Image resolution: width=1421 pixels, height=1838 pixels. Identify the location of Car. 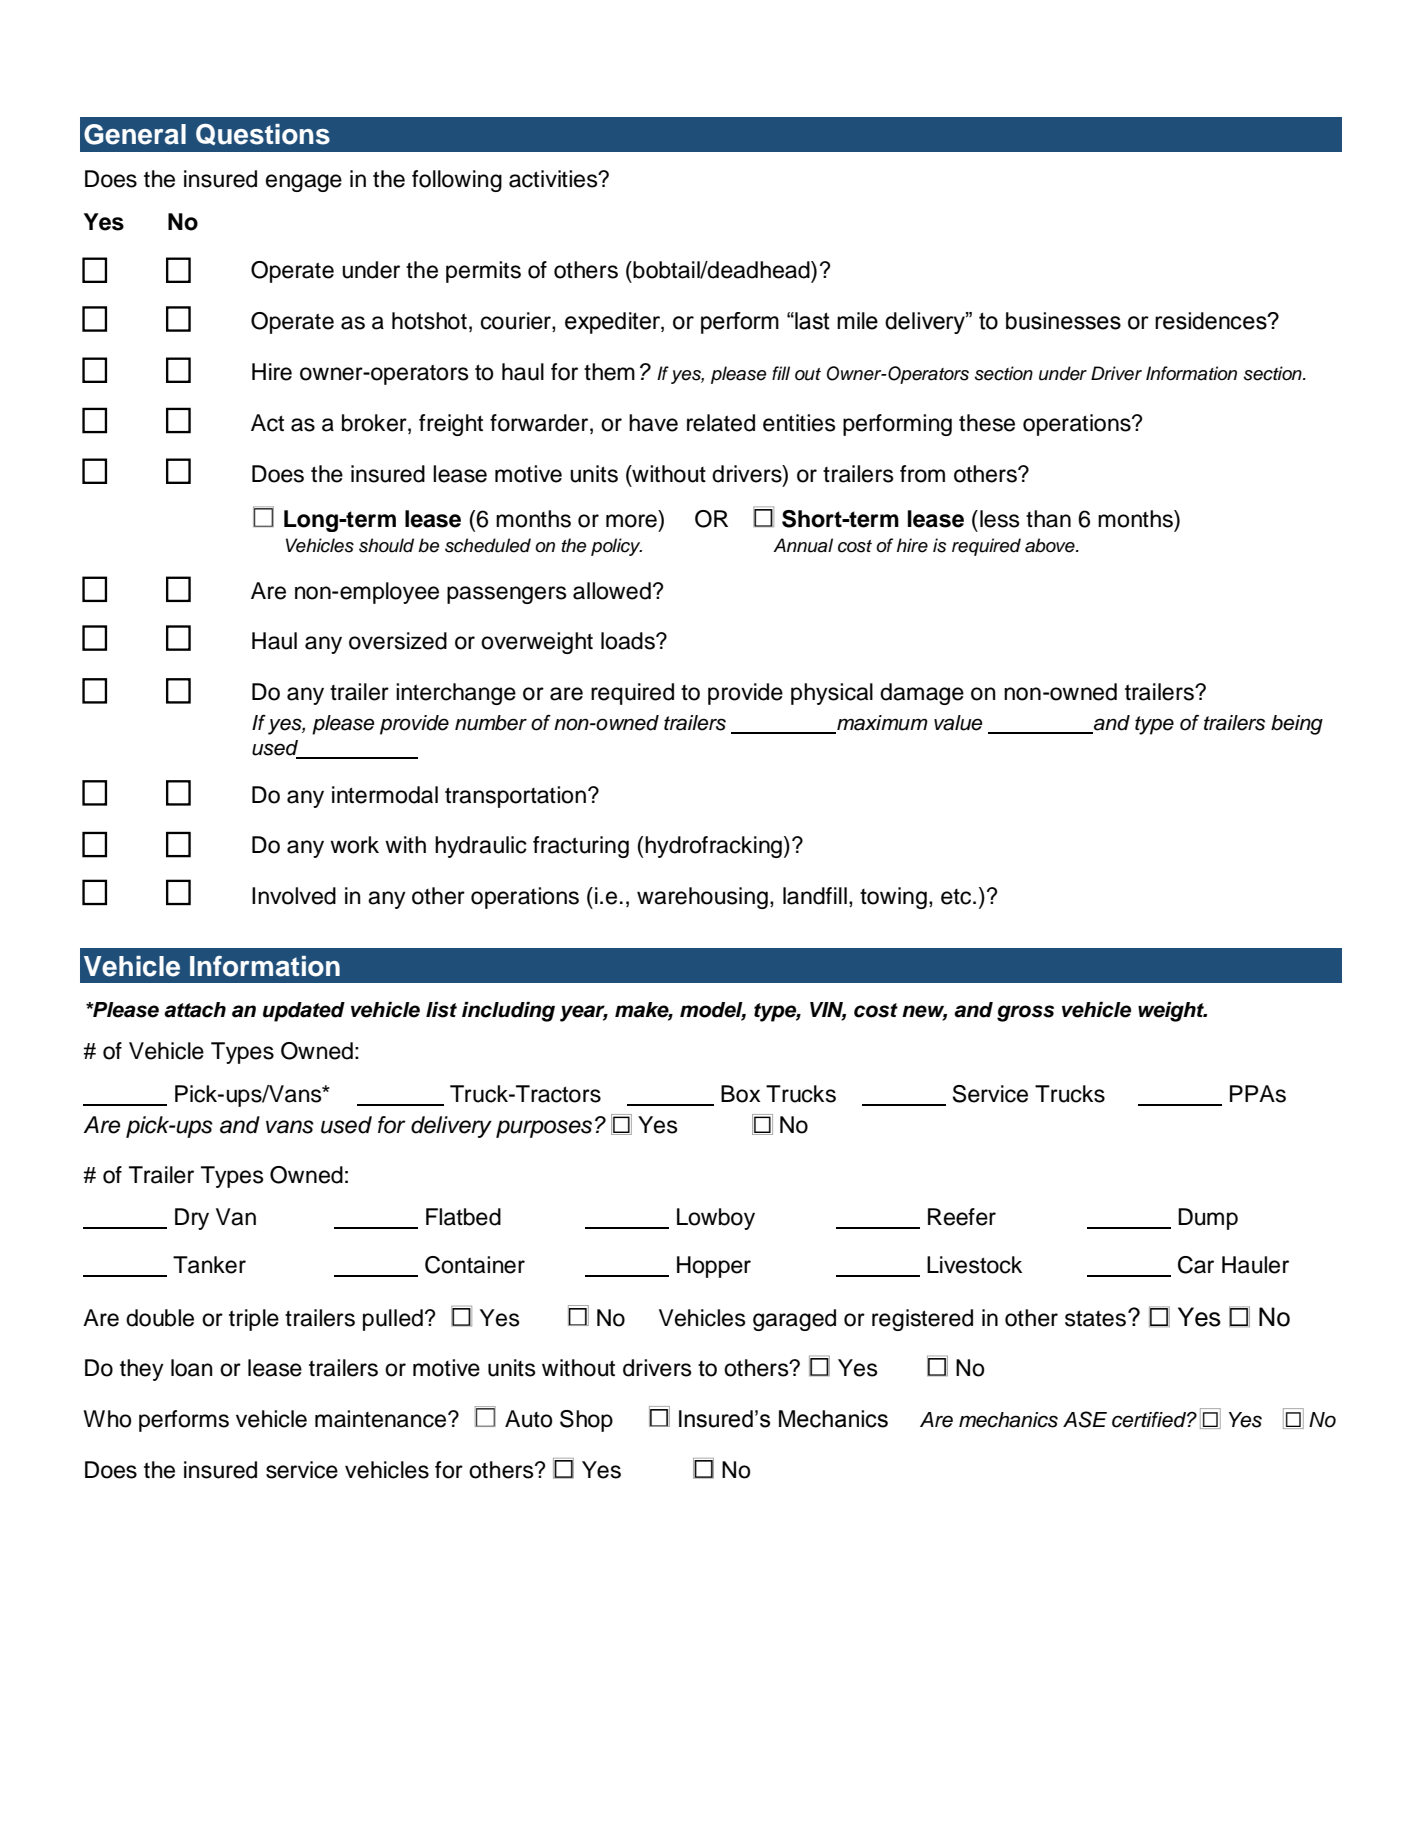
(1196, 1265).
